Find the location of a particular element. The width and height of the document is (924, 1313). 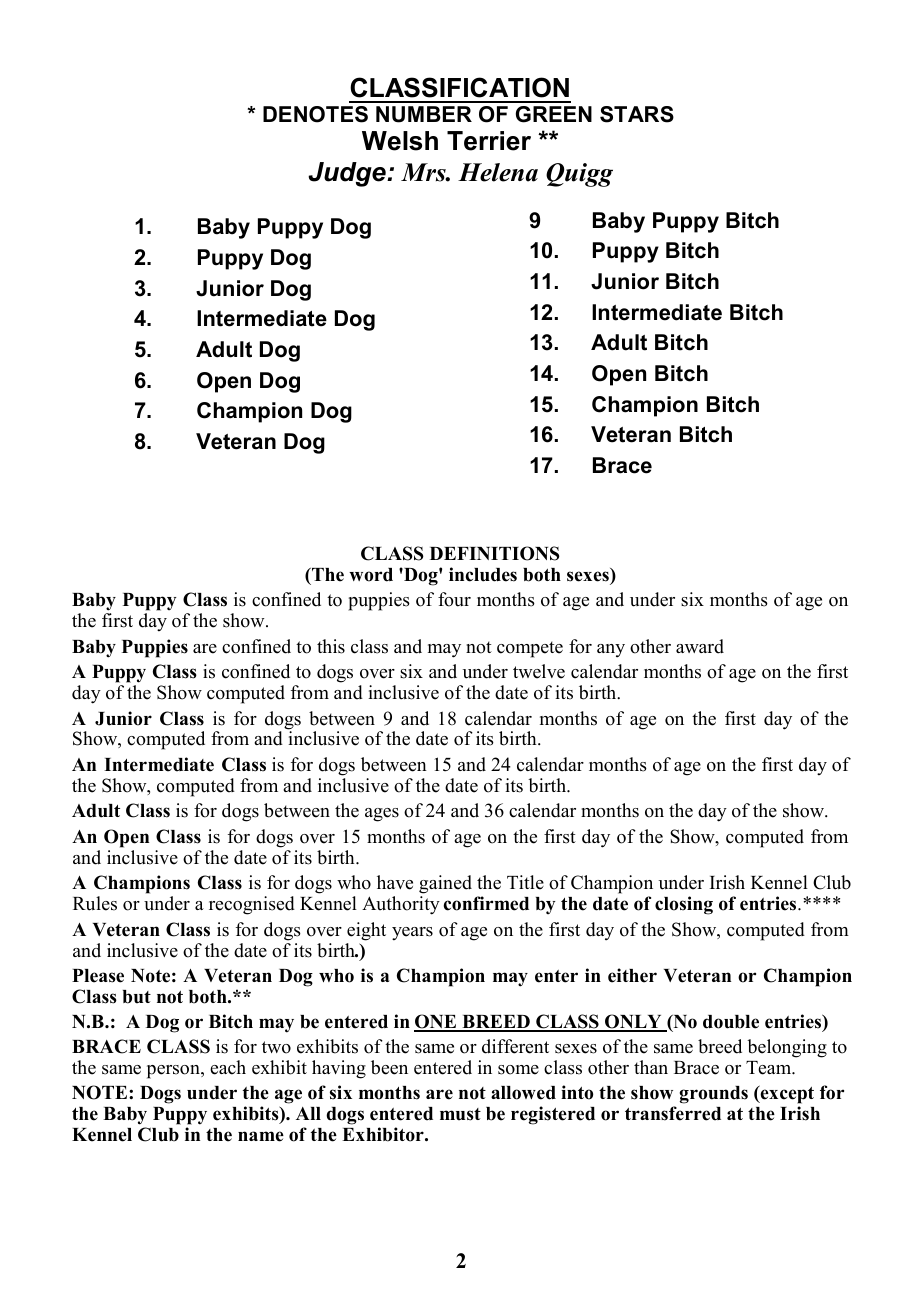

word is located at coordinates (371, 575).
